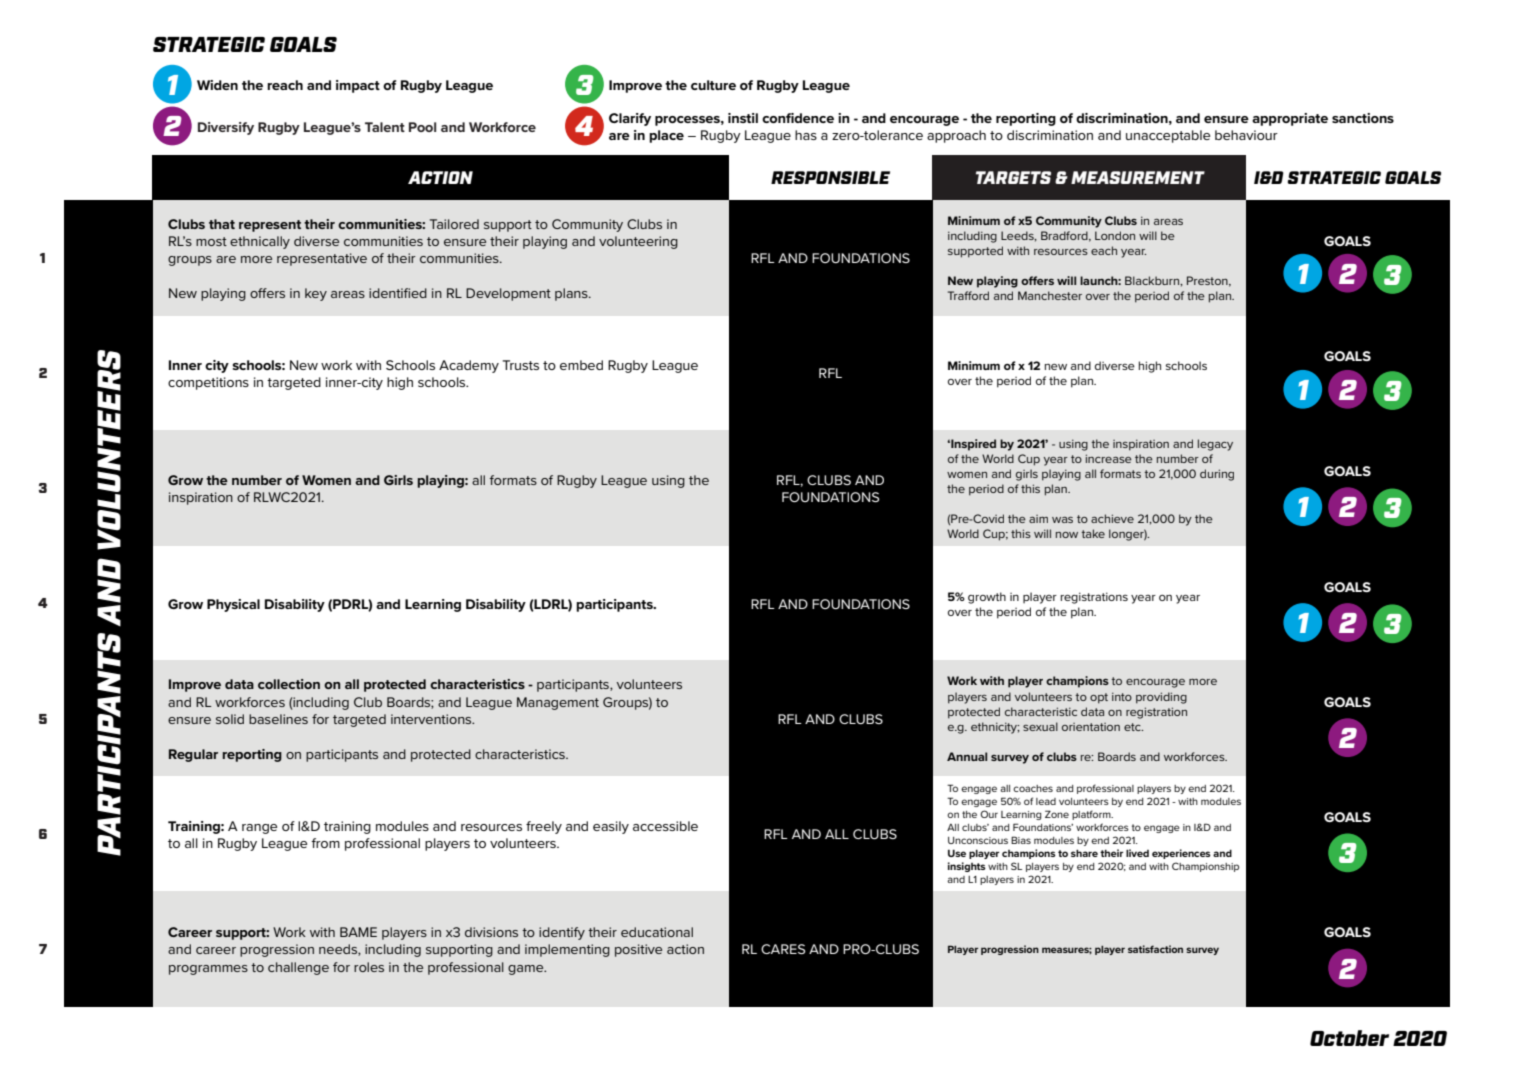 The image size is (1514, 1071). What do you see at coordinates (798, 118) in the document?
I see `confidence` at bounding box center [798, 118].
